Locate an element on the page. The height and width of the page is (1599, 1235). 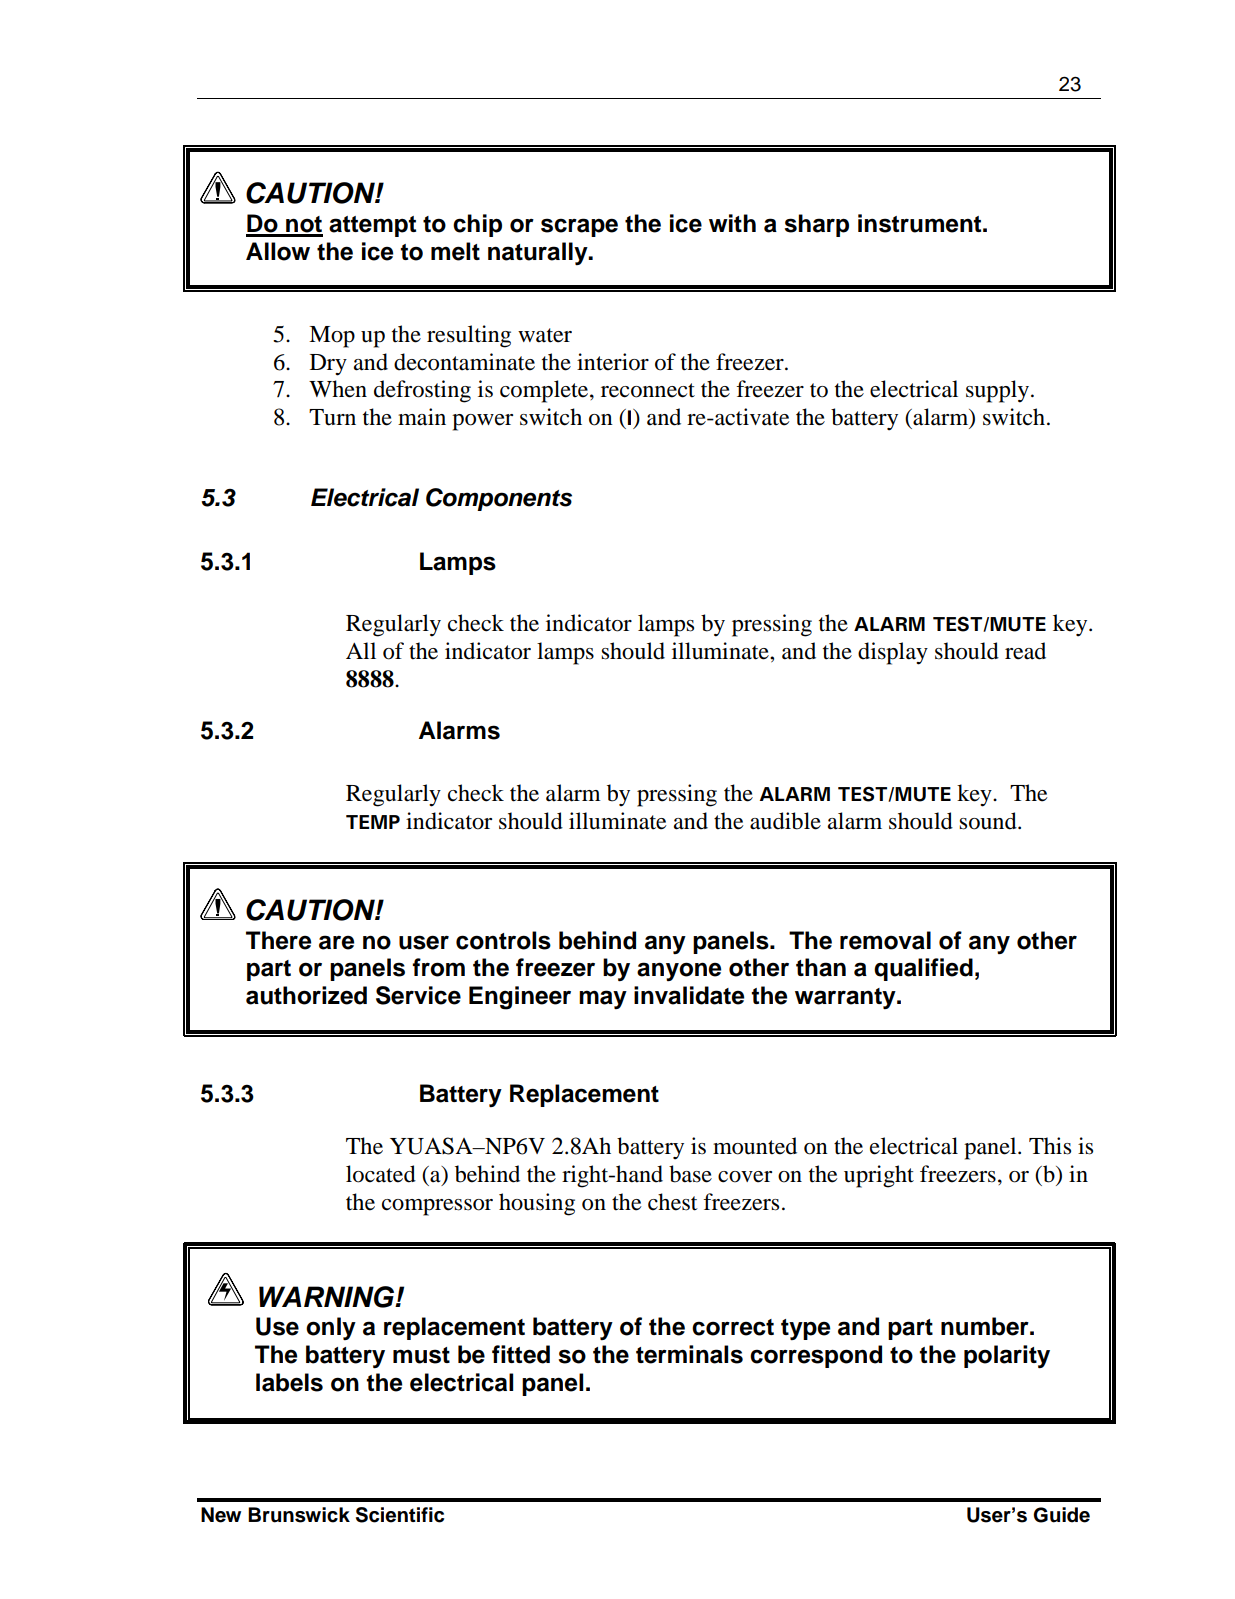
audible is located at coordinates (785, 821).
